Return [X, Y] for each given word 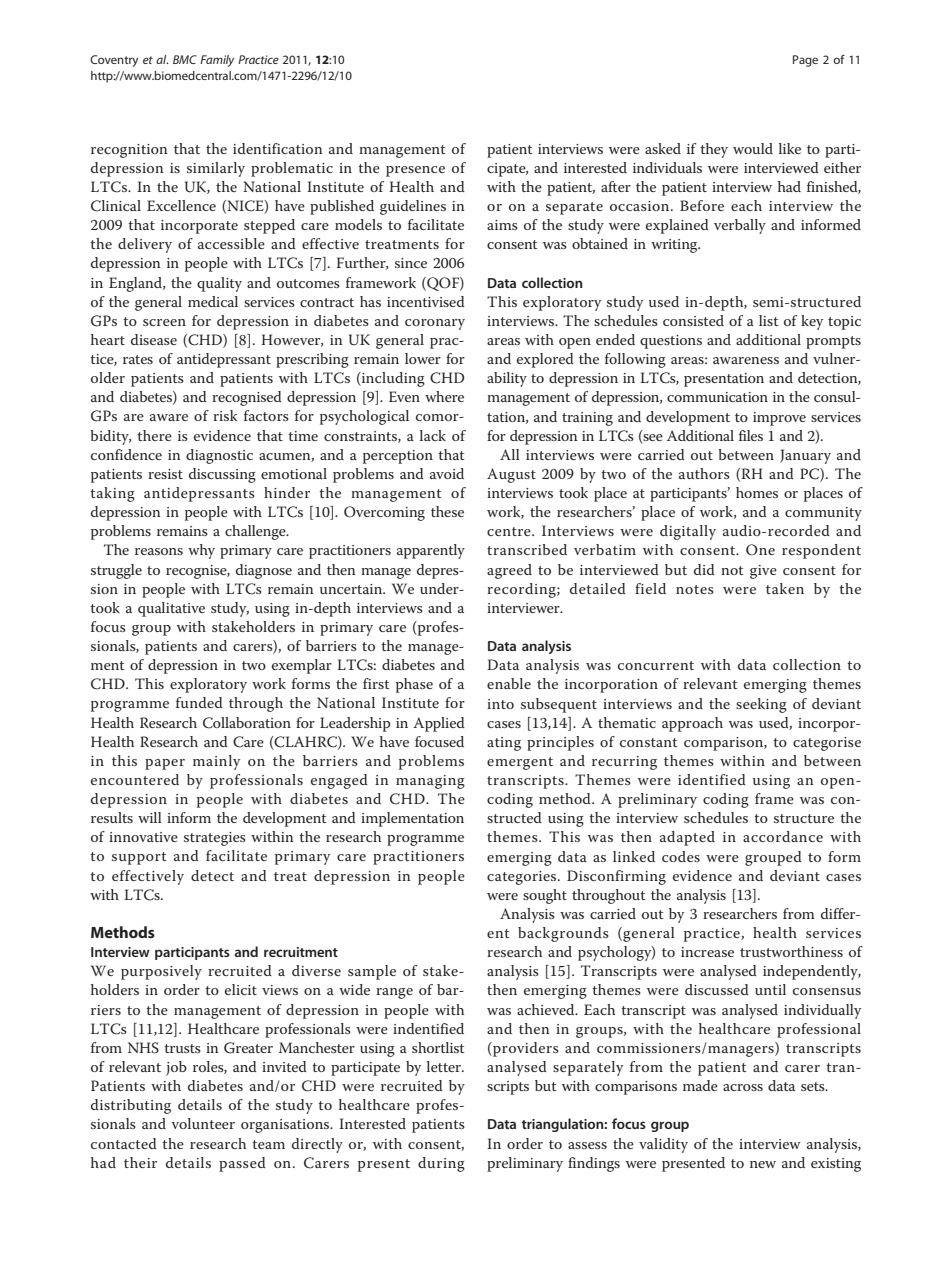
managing [430, 782]
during [441, 1164]
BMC [185, 59]
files [751, 435]
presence [415, 171]
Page [805, 61]
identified [712, 779]
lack [433, 435]
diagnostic [219, 456]
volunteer [203, 1123]
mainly [216, 762]
